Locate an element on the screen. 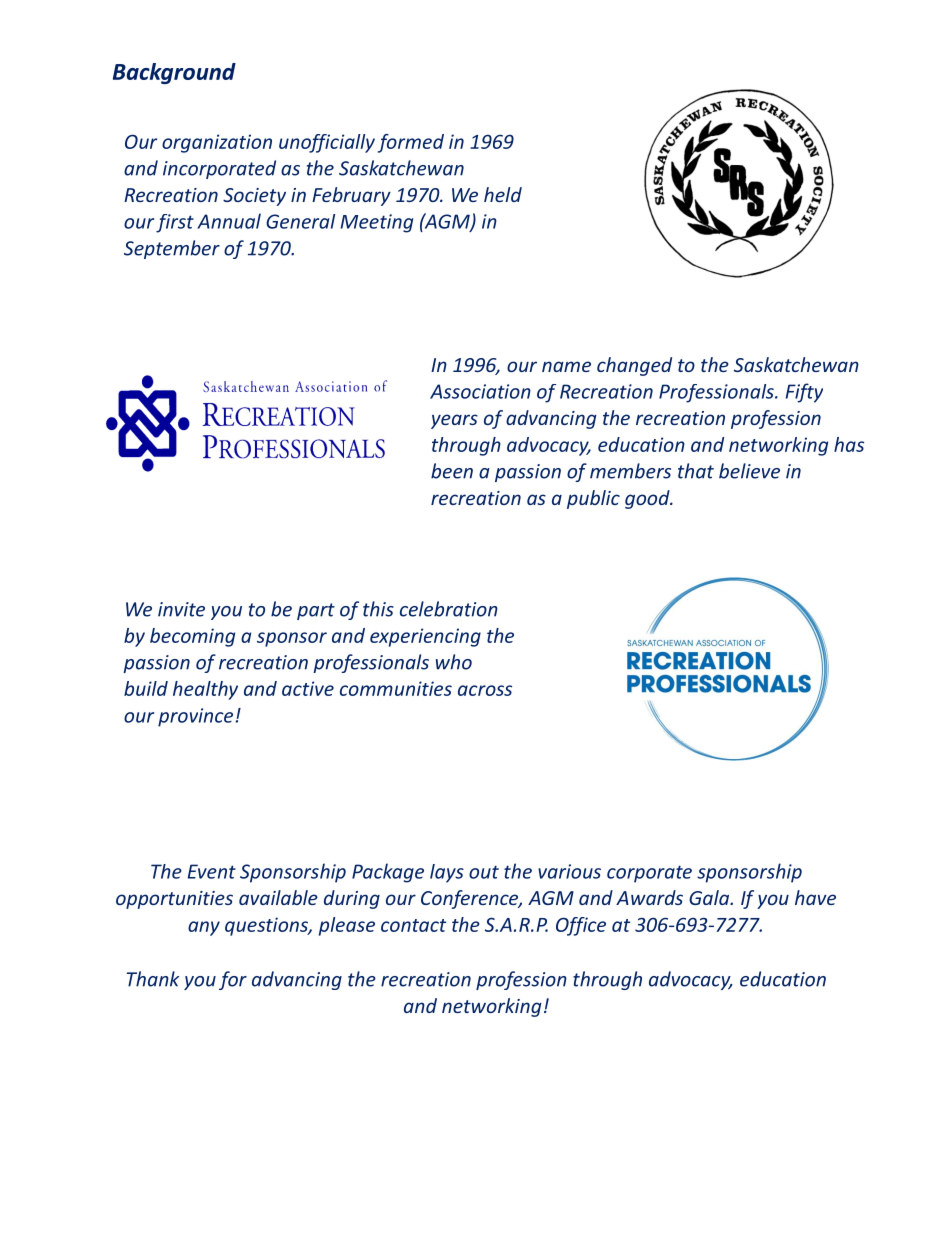 Image resolution: width=952 pixels, height=1233 pixels. held is located at coordinates (503, 194).
